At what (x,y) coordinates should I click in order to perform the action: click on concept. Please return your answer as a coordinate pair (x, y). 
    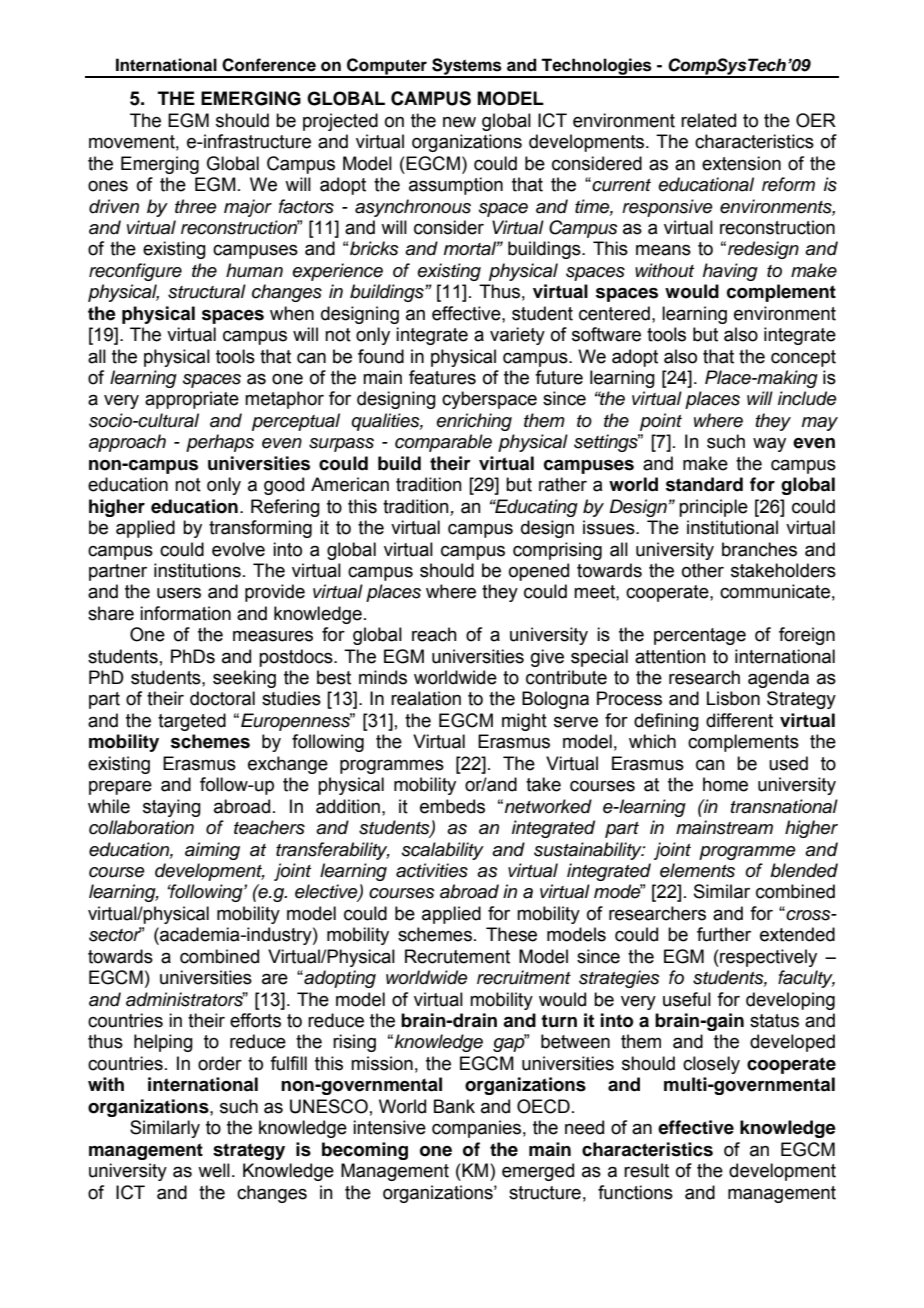
    Looking at the image, I should click on (803, 358).
